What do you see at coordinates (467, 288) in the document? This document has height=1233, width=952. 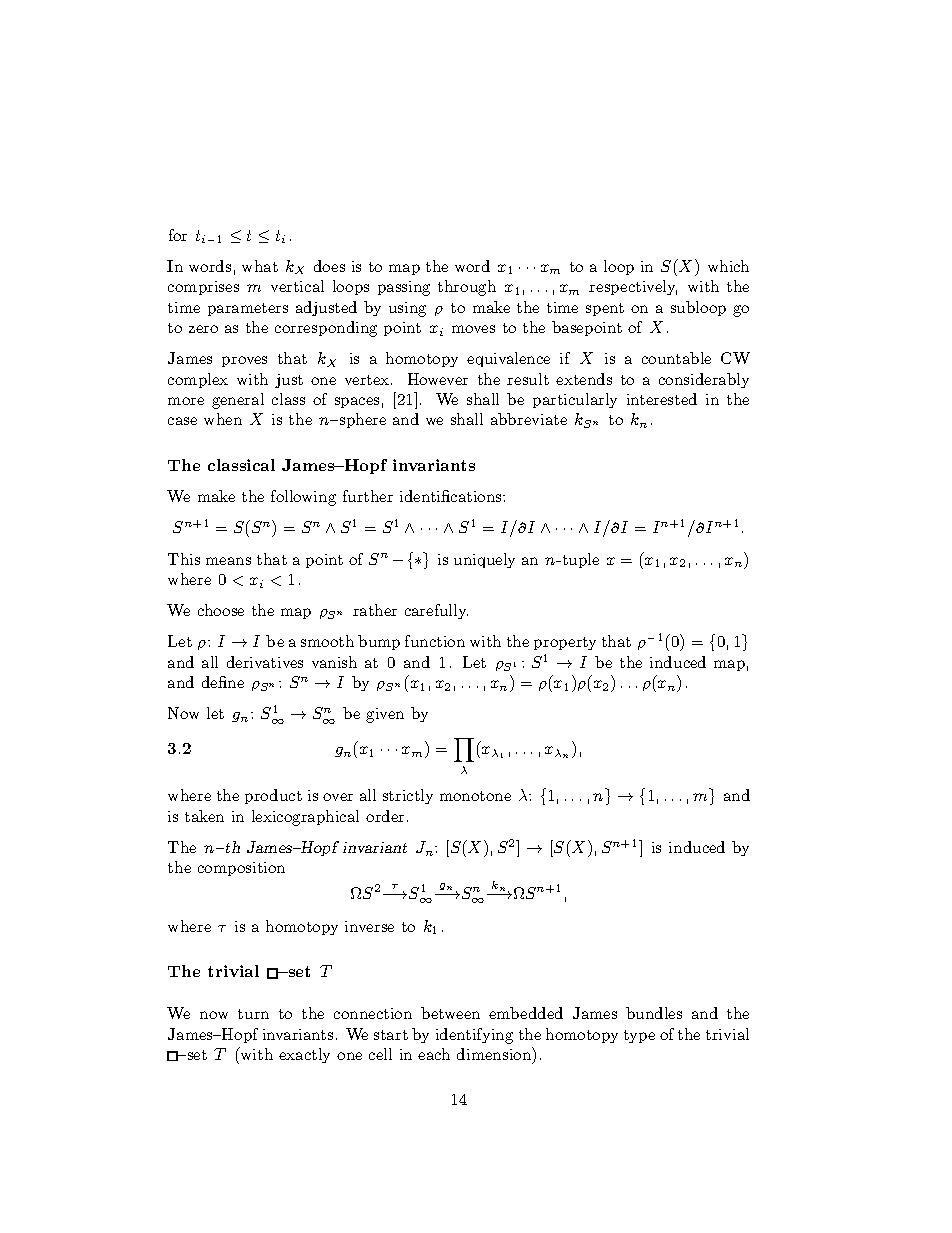 I see `through` at bounding box center [467, 288].
